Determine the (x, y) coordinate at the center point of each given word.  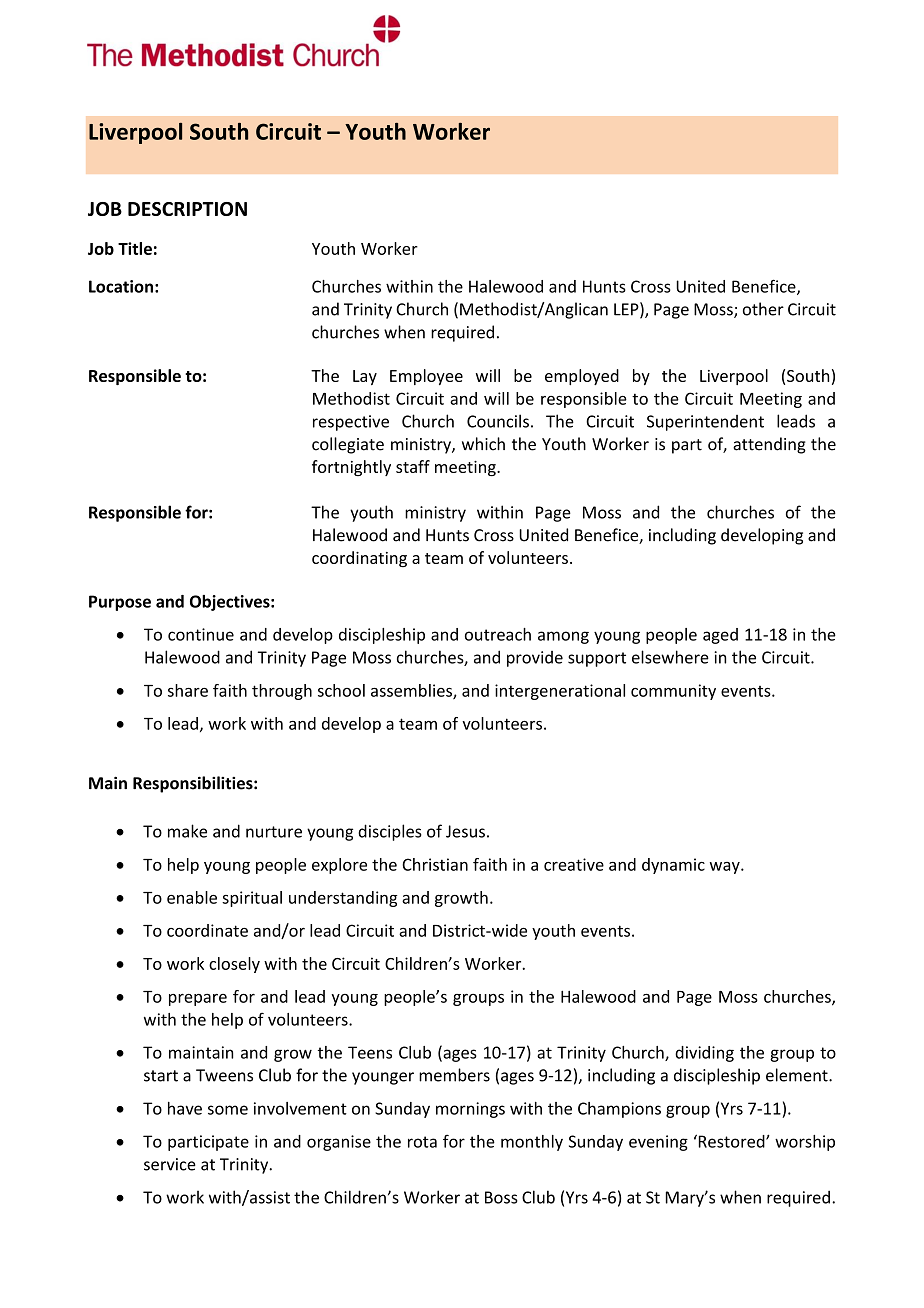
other (763, 309)
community (673, 692)
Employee (426, 377)
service (170, 1164)
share (188, 690)
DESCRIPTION (187, 209)
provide (535, 659)
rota (422, 1142)
